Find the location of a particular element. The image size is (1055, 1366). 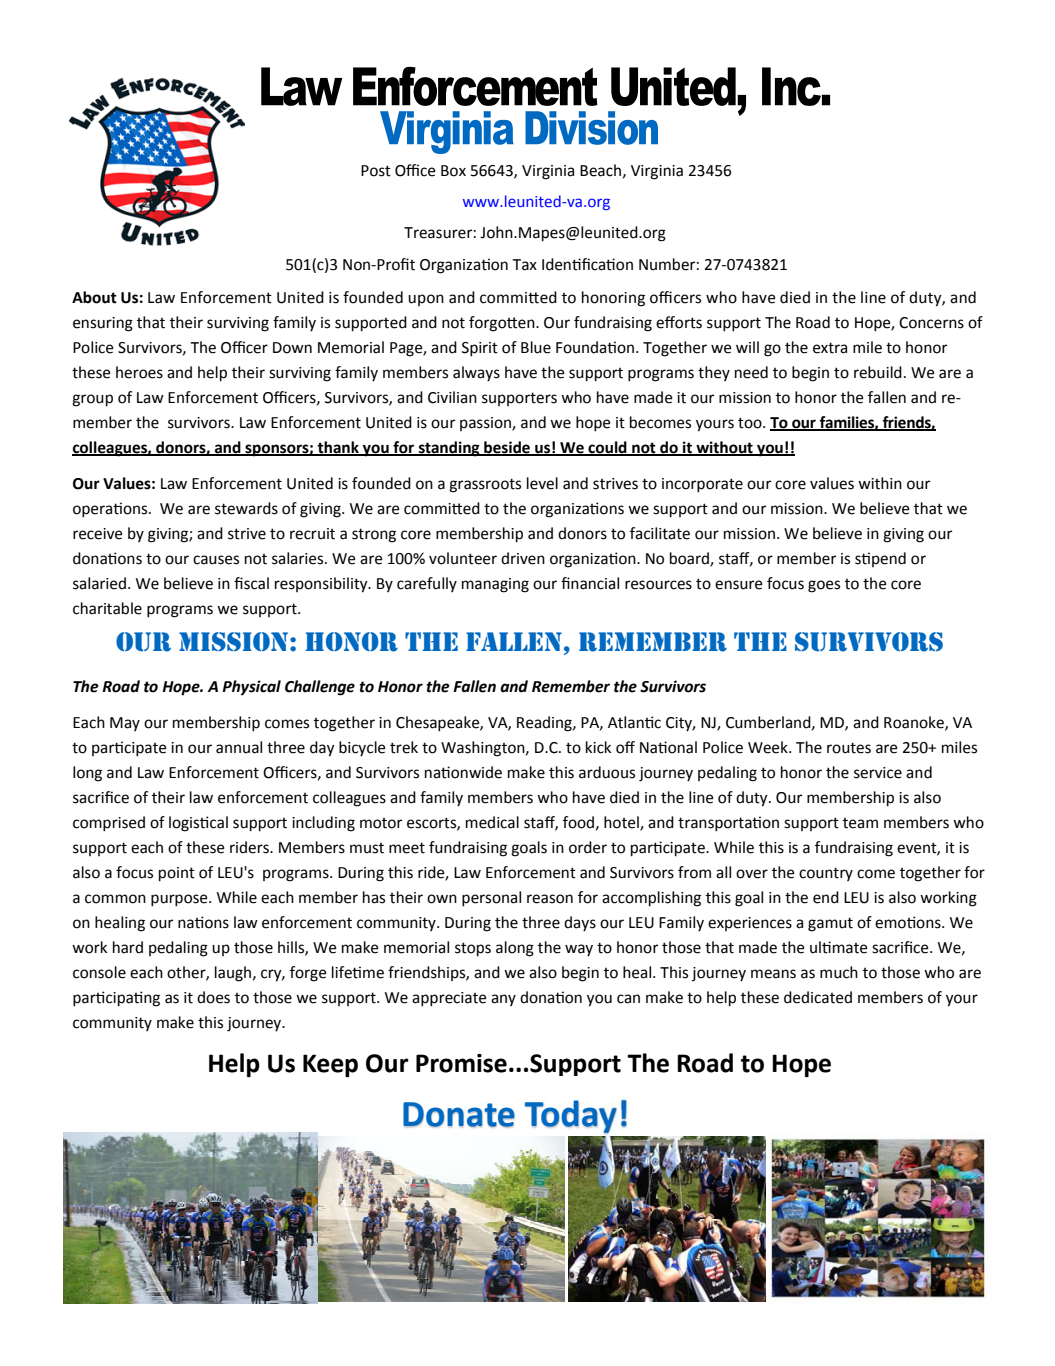

Today is located at coordinates (571, 1117).
